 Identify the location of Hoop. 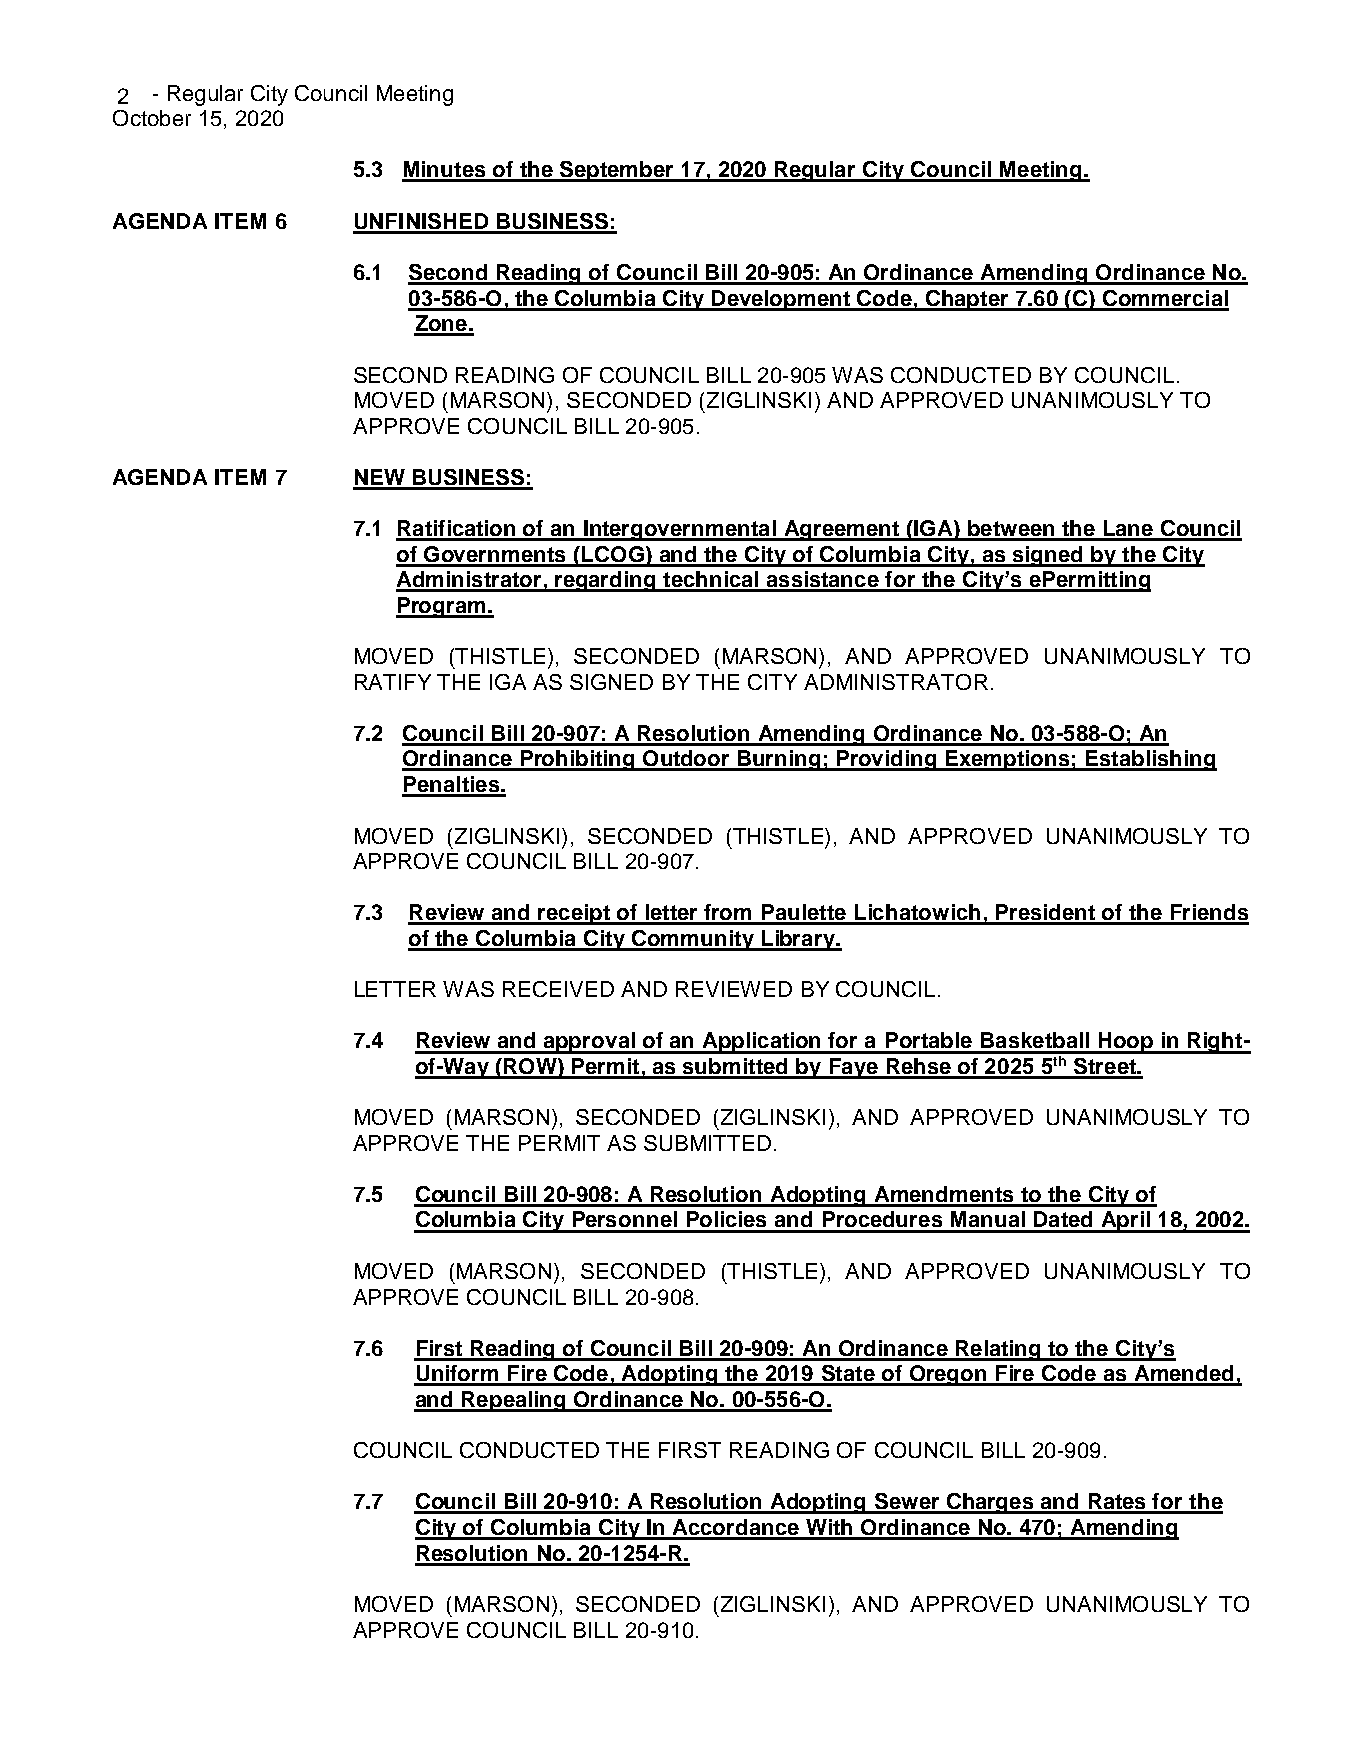
(1125, 1043).
